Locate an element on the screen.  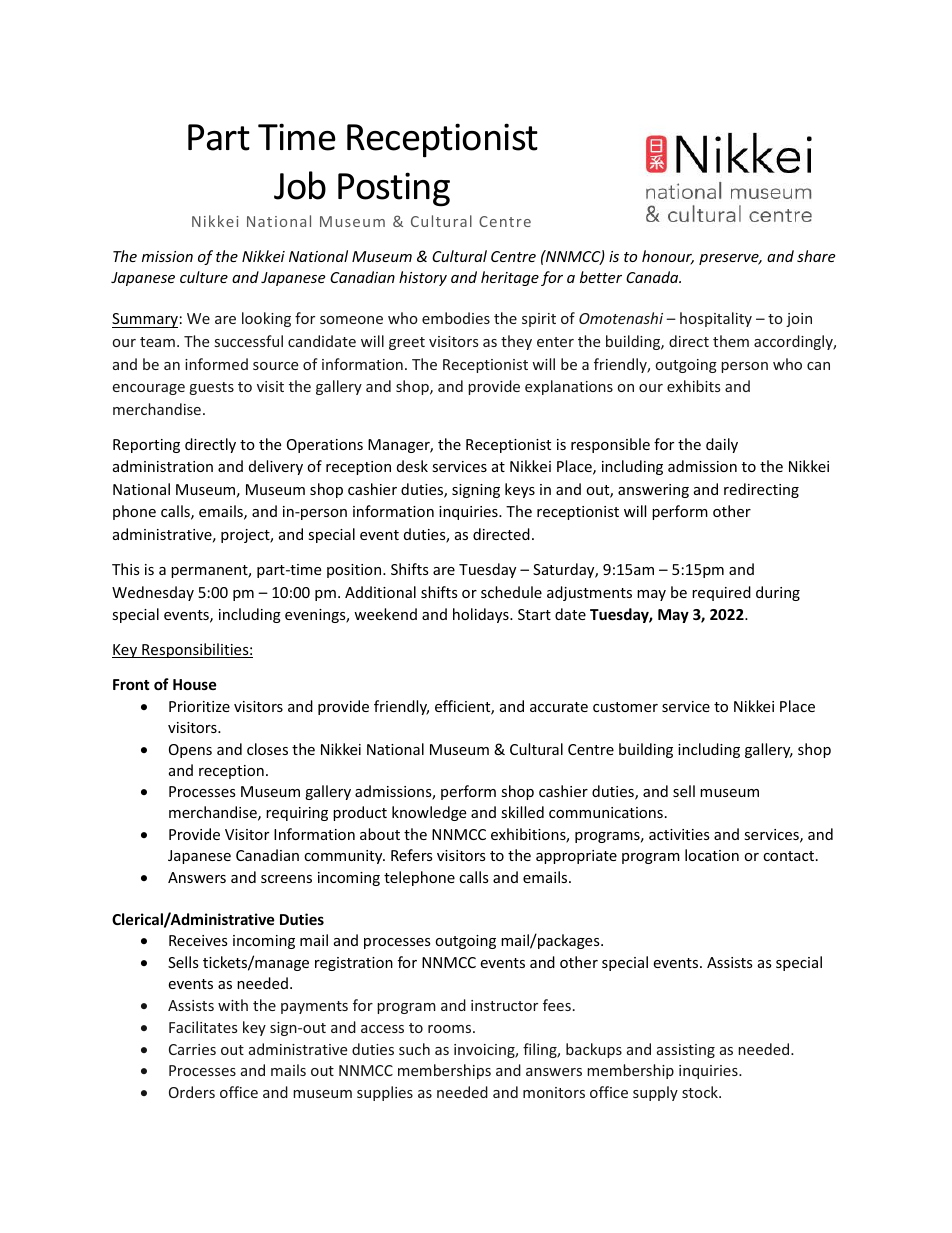
Carries is located at coordinates (192, 1049).
